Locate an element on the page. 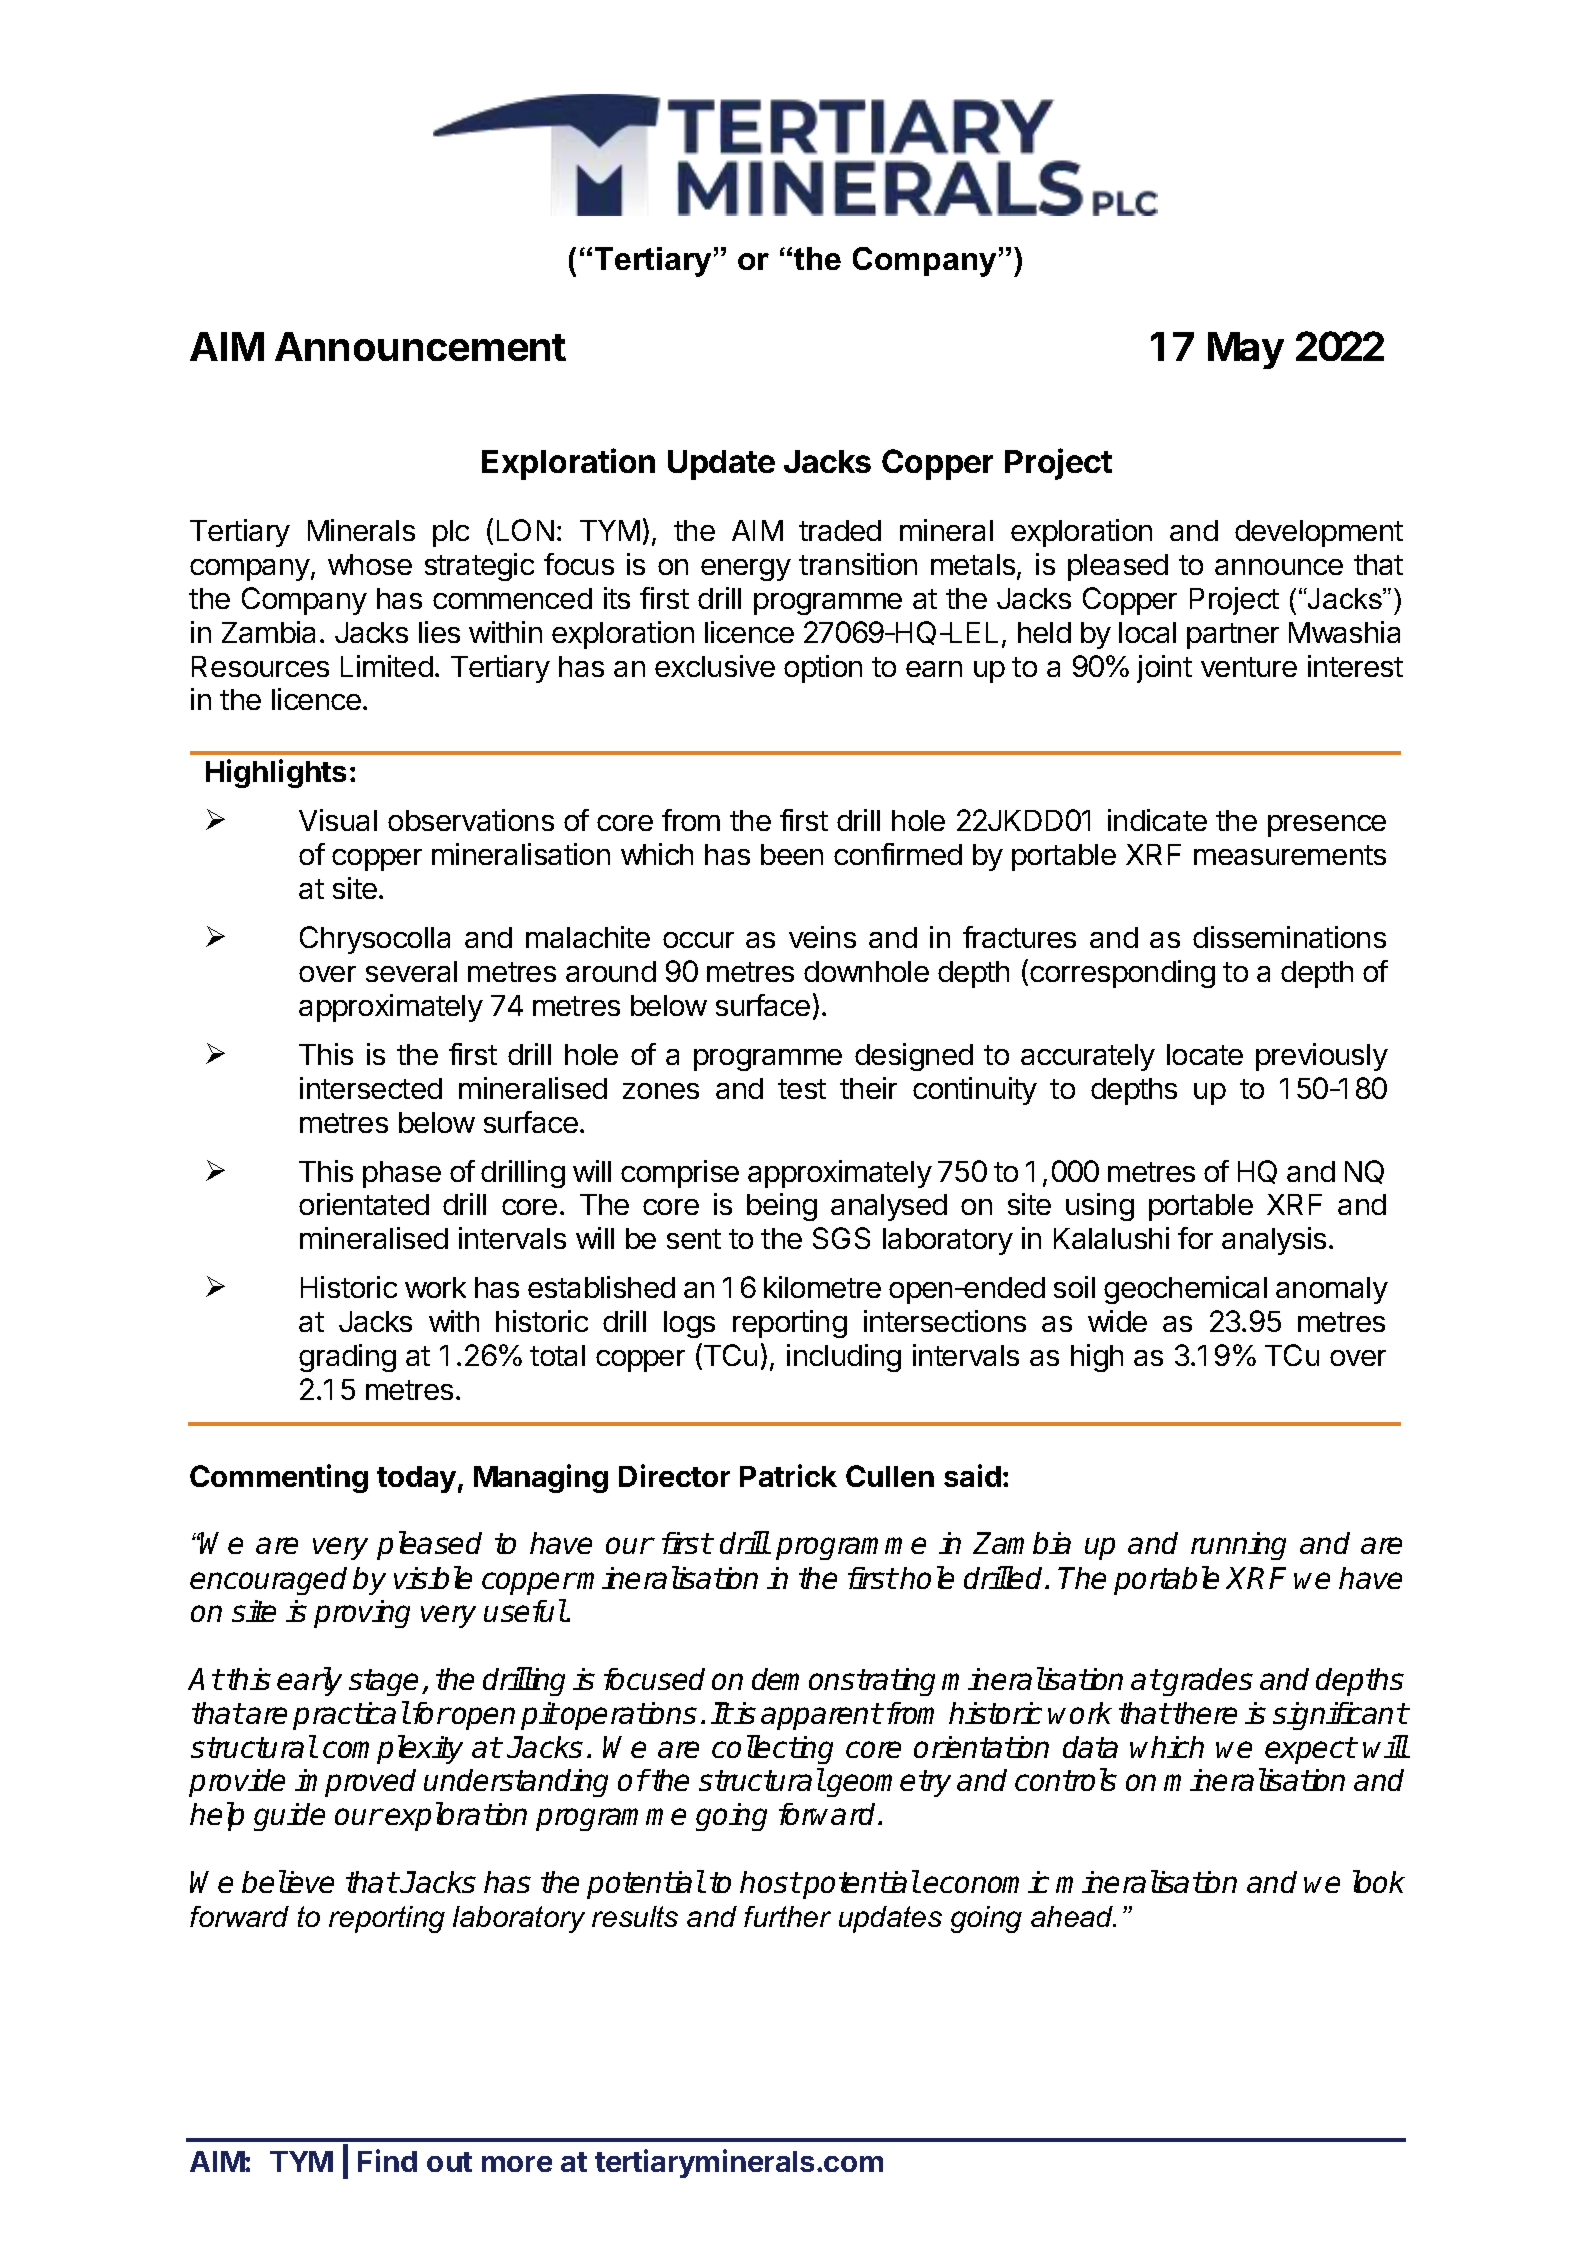 The image size is (1592, 2251). plc is located at coordinates (451, 533).
